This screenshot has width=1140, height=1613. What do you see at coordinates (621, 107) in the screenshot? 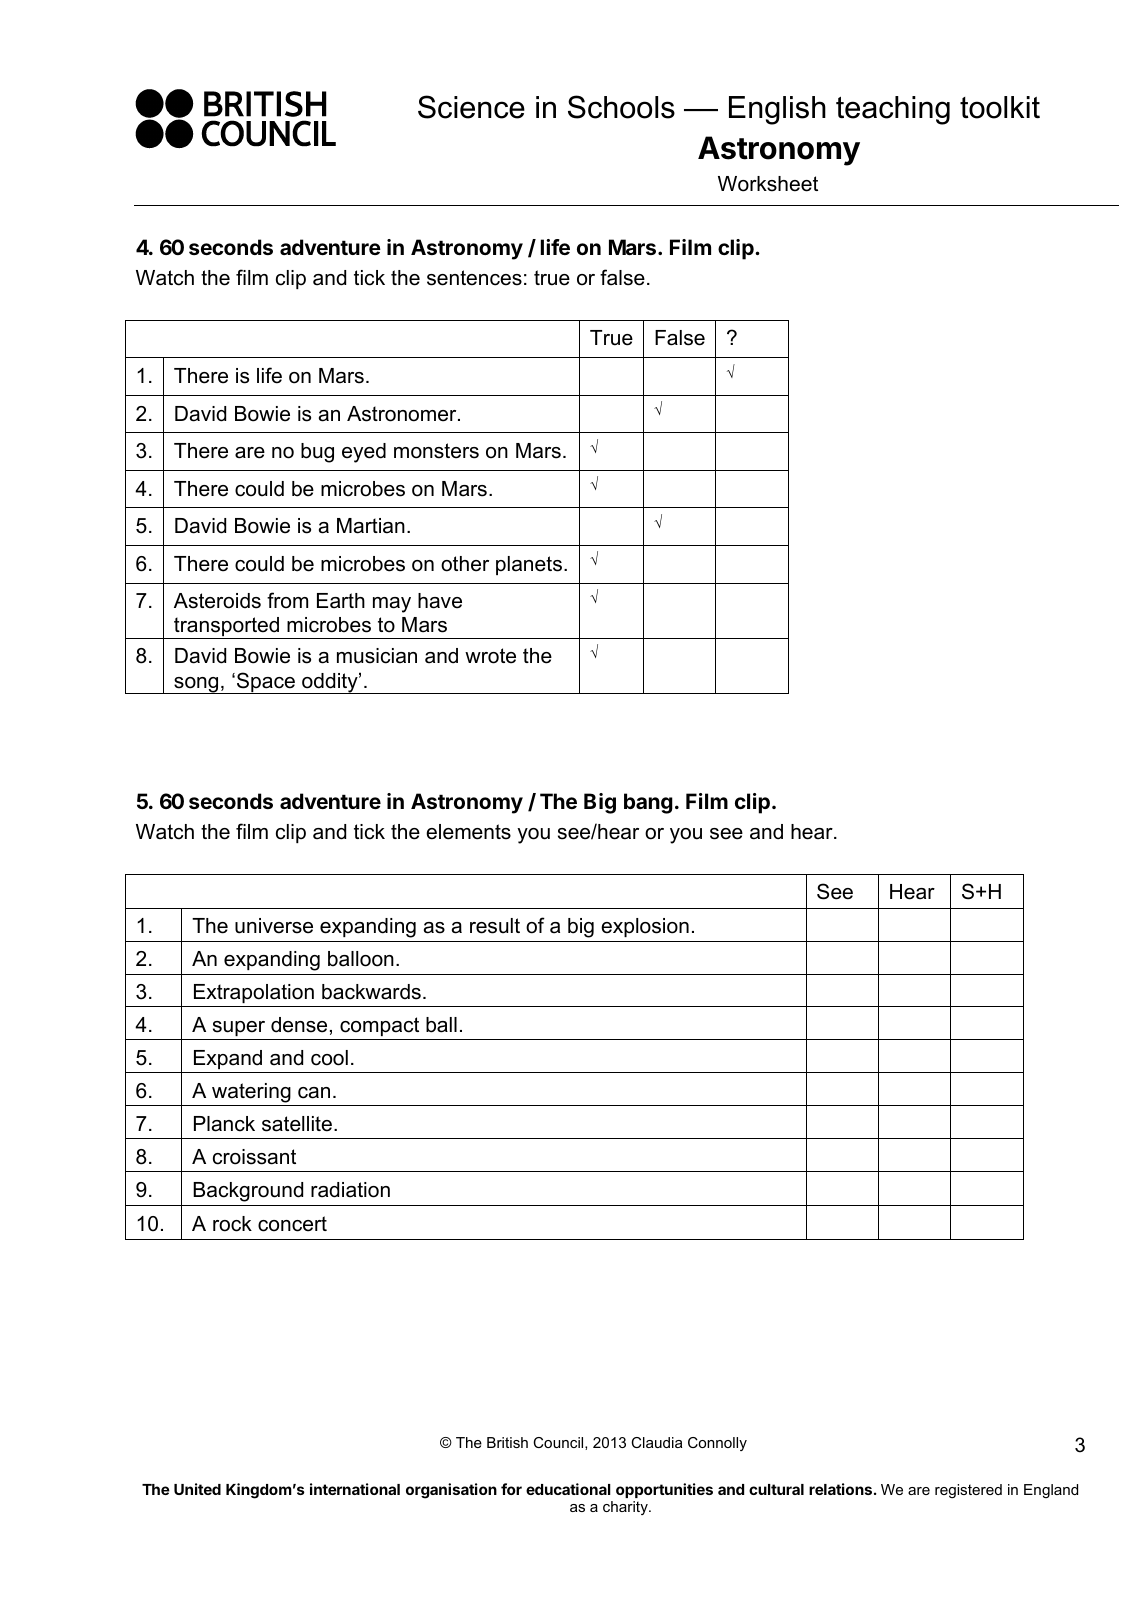
I see `Schools` at bounding box center [621, 107].
